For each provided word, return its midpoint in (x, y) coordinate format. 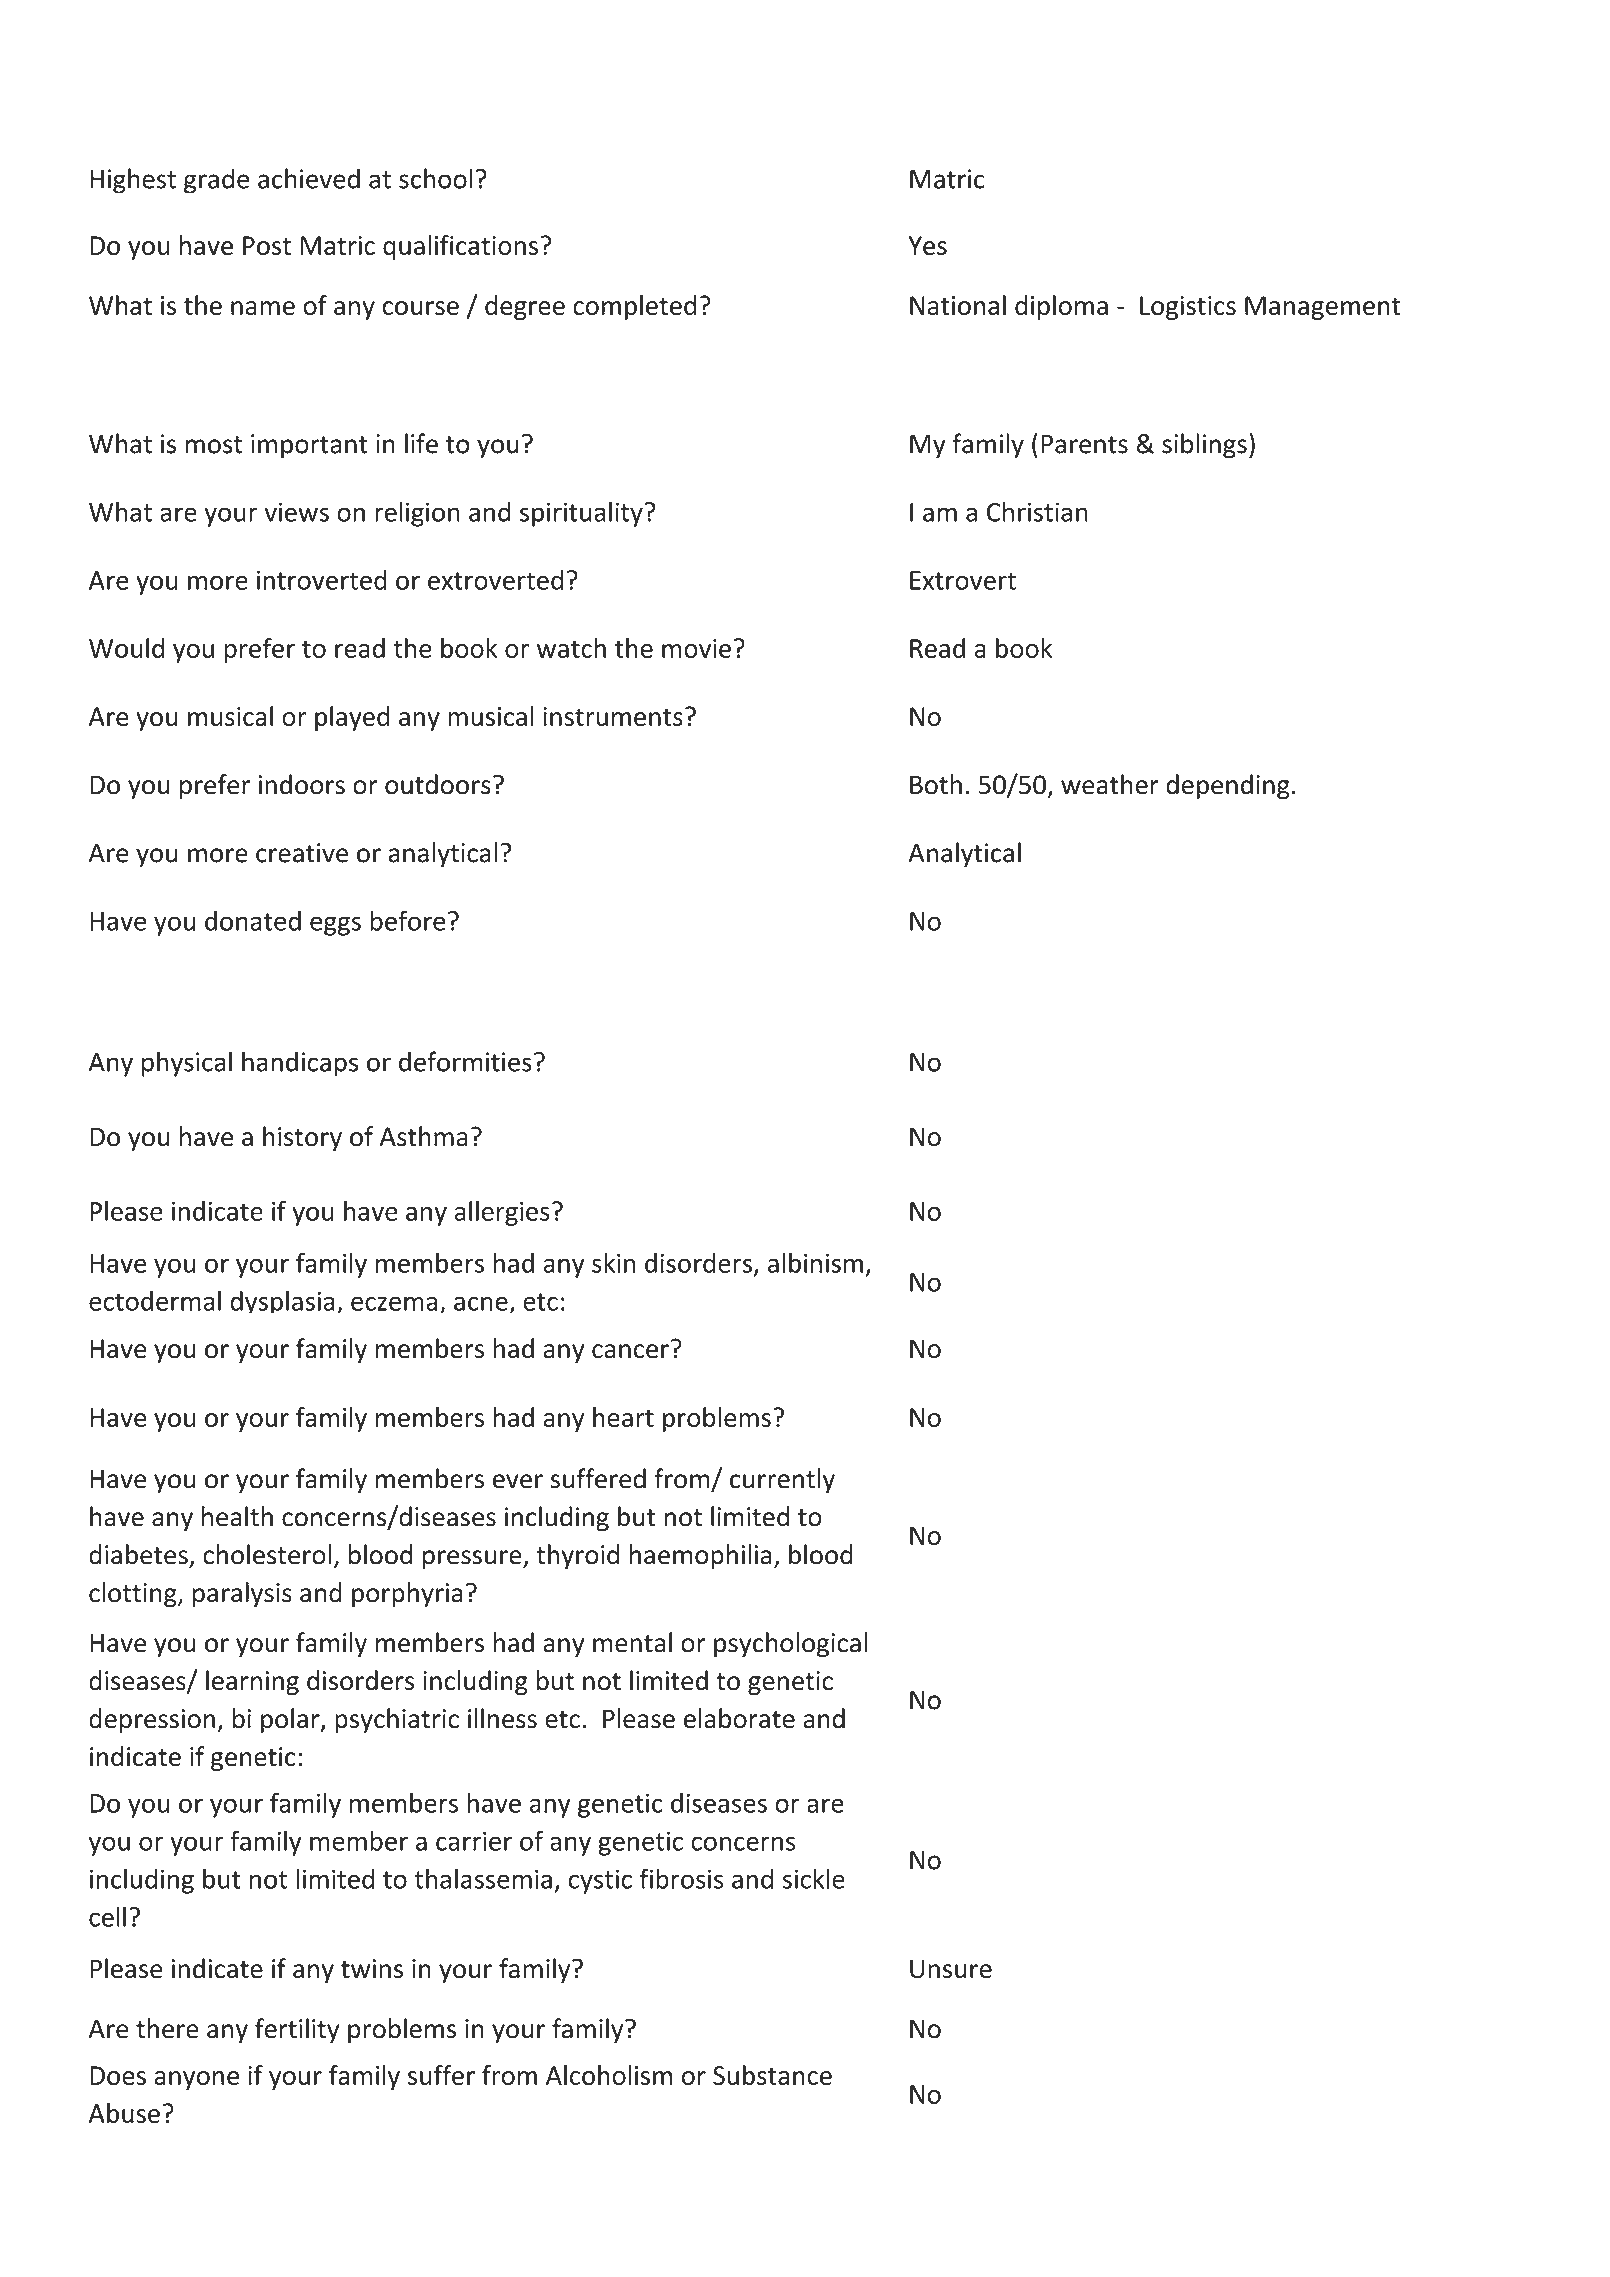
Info (586, 115)
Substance (772, 2075)
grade (217, 181)
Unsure (951, 1969)
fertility (297, 2031)
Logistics (1188, 308)
